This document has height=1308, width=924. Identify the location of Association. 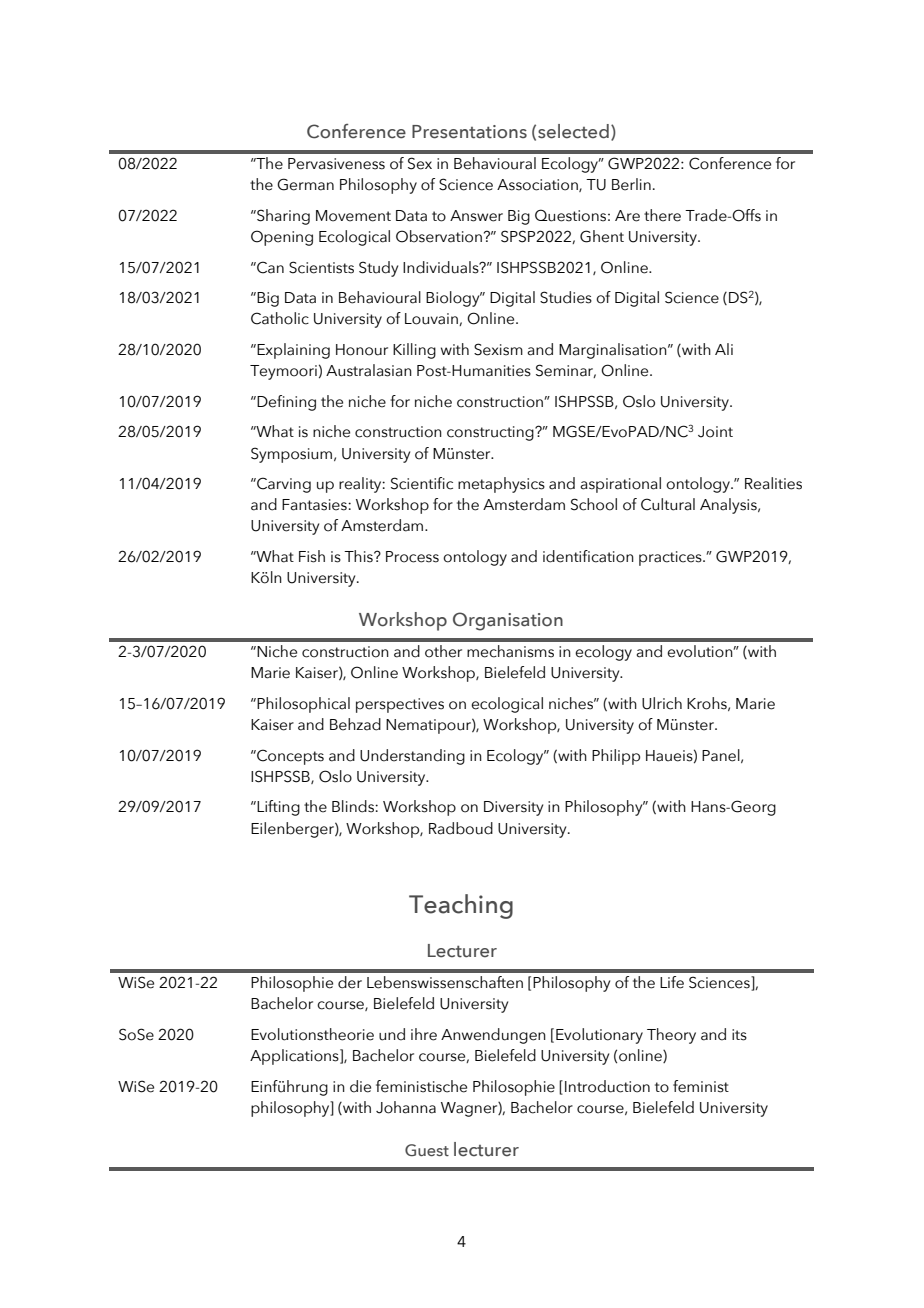
(538, 185).
